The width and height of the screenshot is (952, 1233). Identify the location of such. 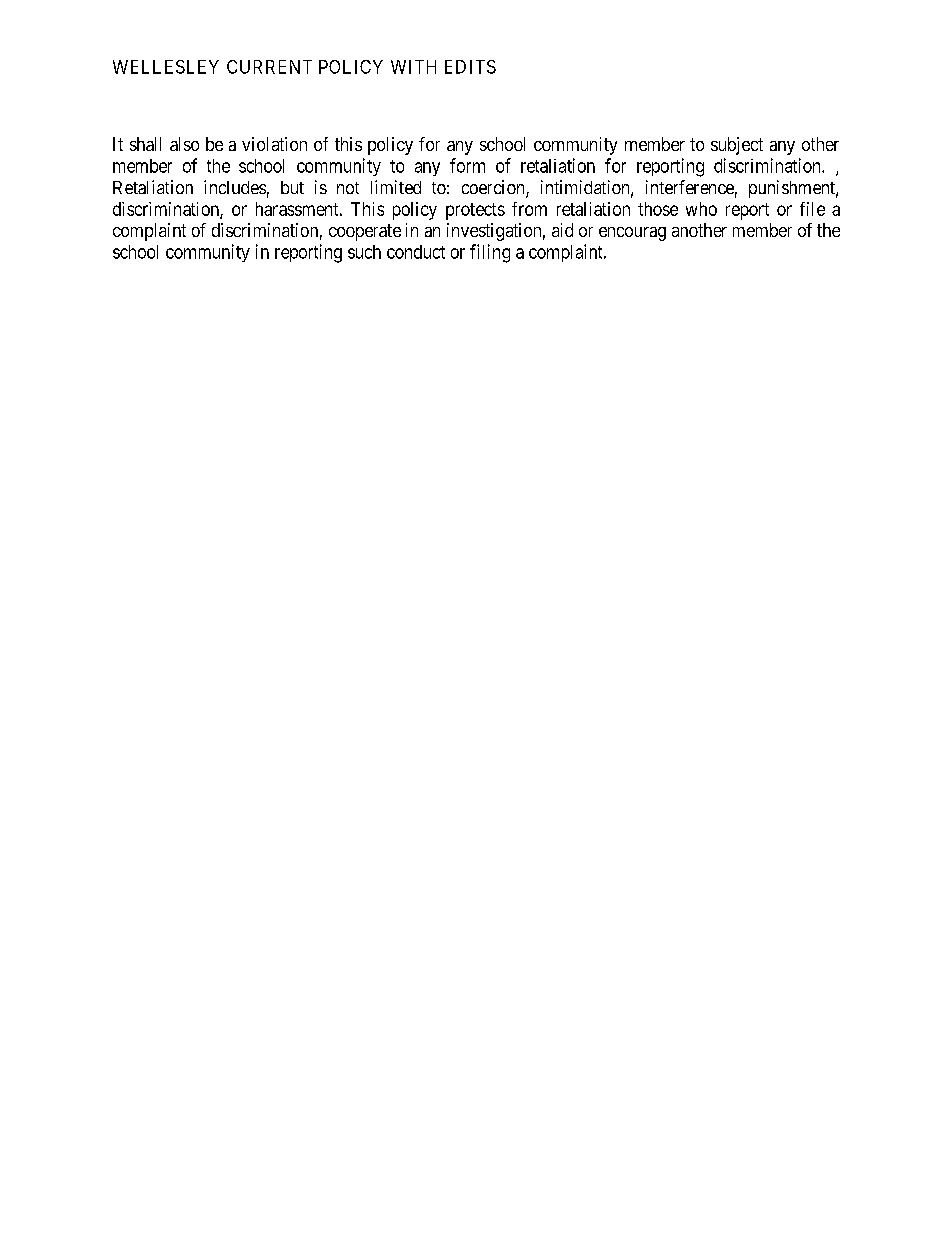
(364, 252).
